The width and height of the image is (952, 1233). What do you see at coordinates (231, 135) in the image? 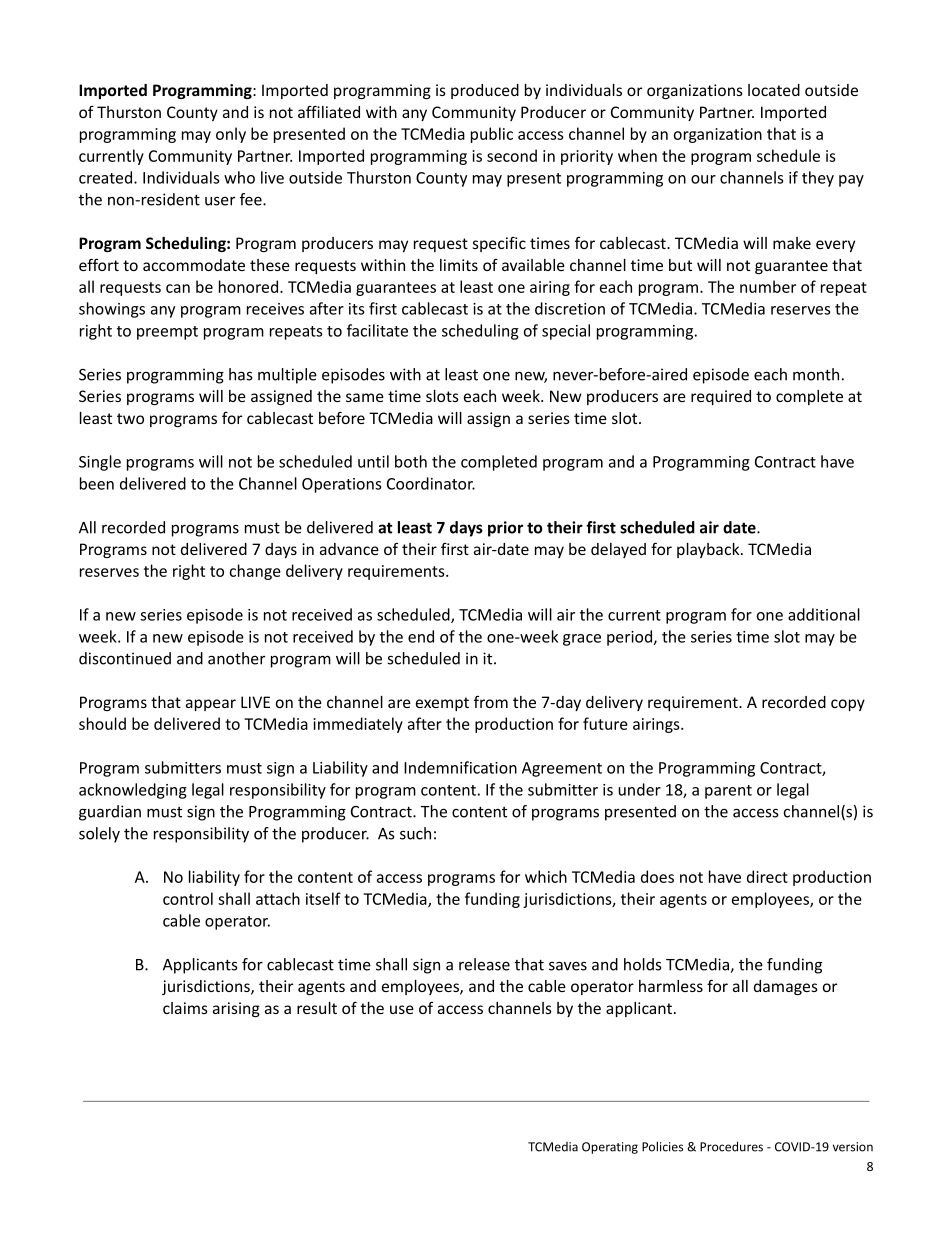
I see `only` at bounding box center [231, 135].
